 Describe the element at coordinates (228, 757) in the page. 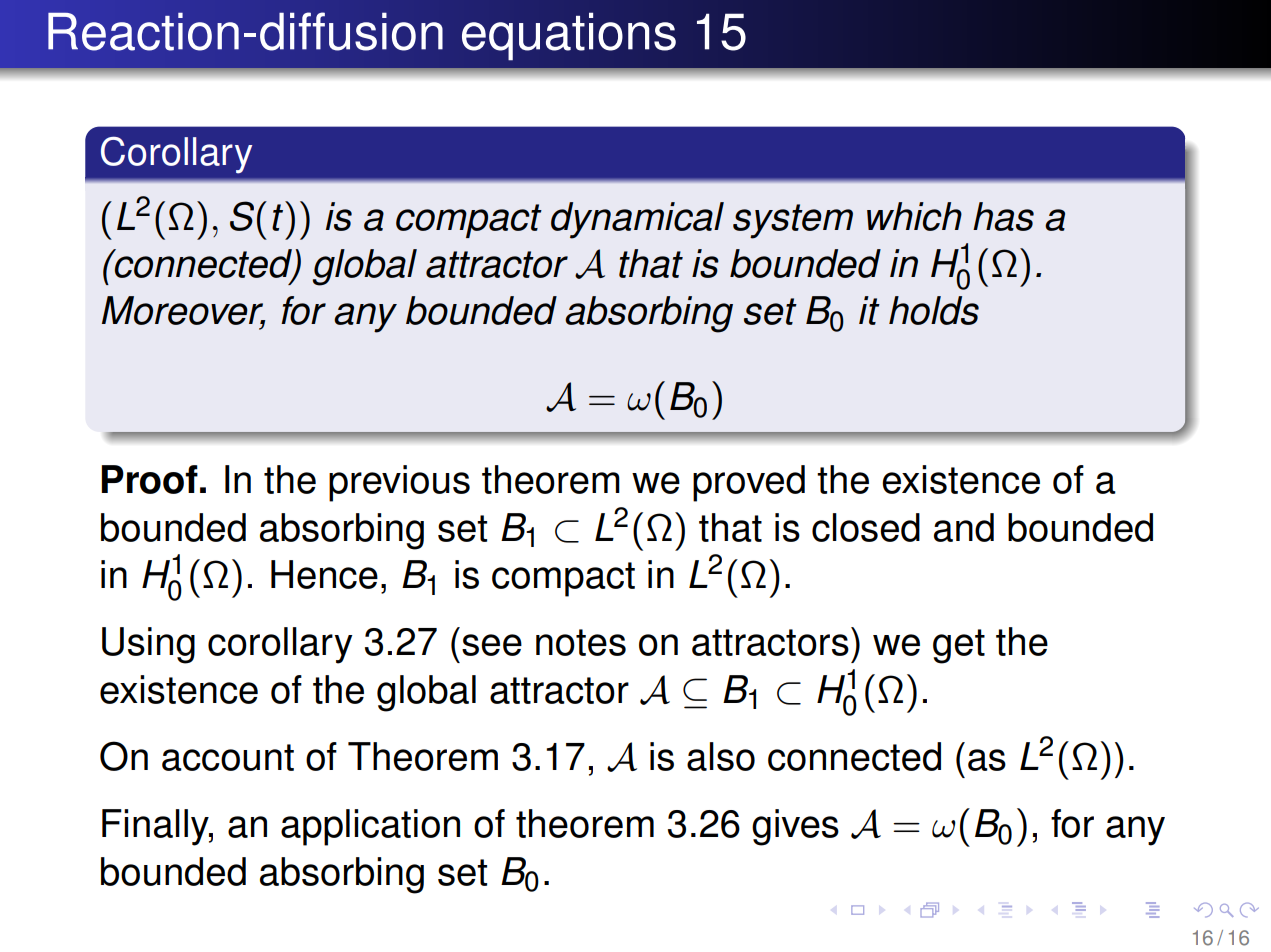

I see `account` at that location.
